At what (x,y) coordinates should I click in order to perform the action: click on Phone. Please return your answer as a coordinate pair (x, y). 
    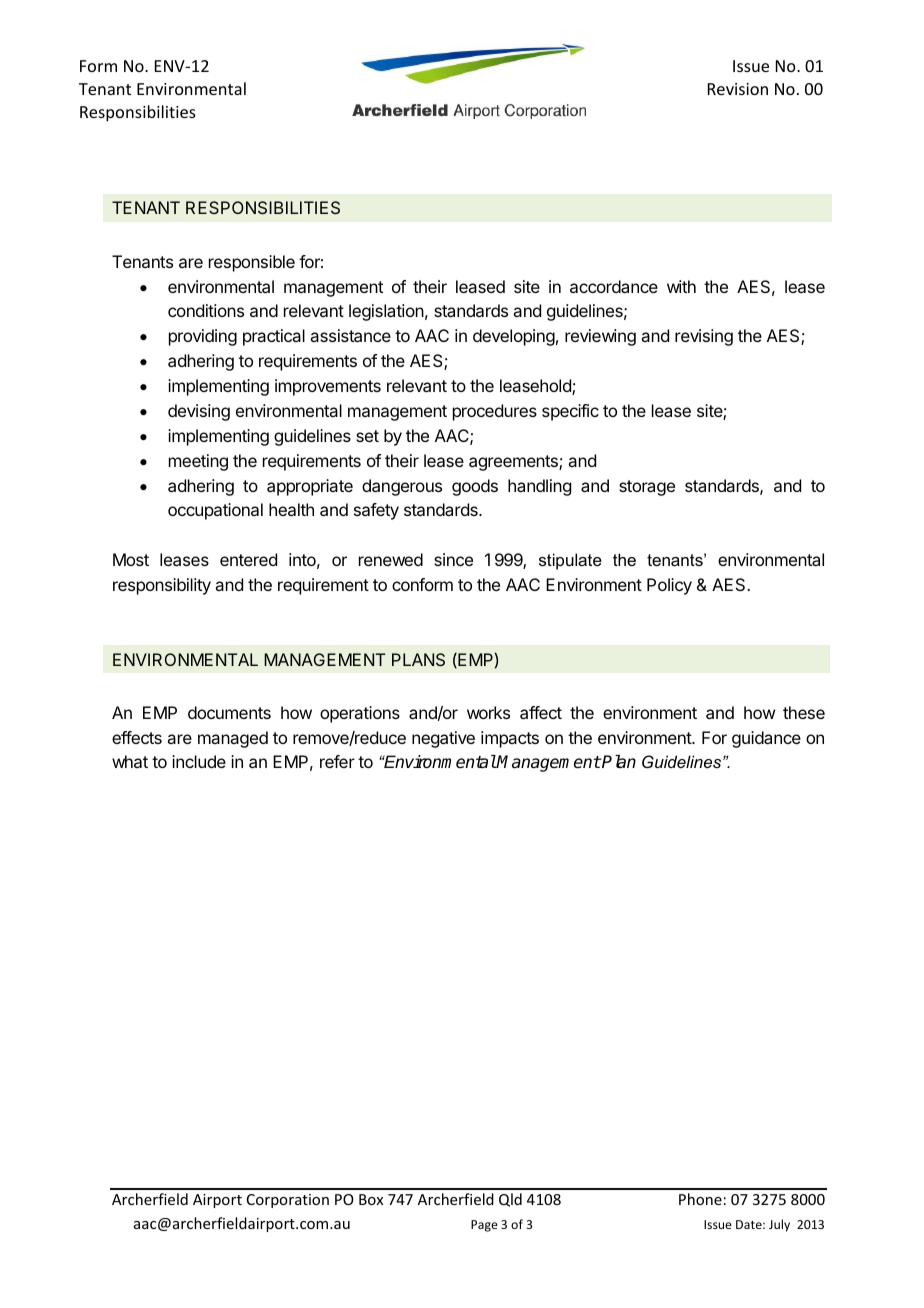
    Looking at the image, I should click on (700, 1199).
